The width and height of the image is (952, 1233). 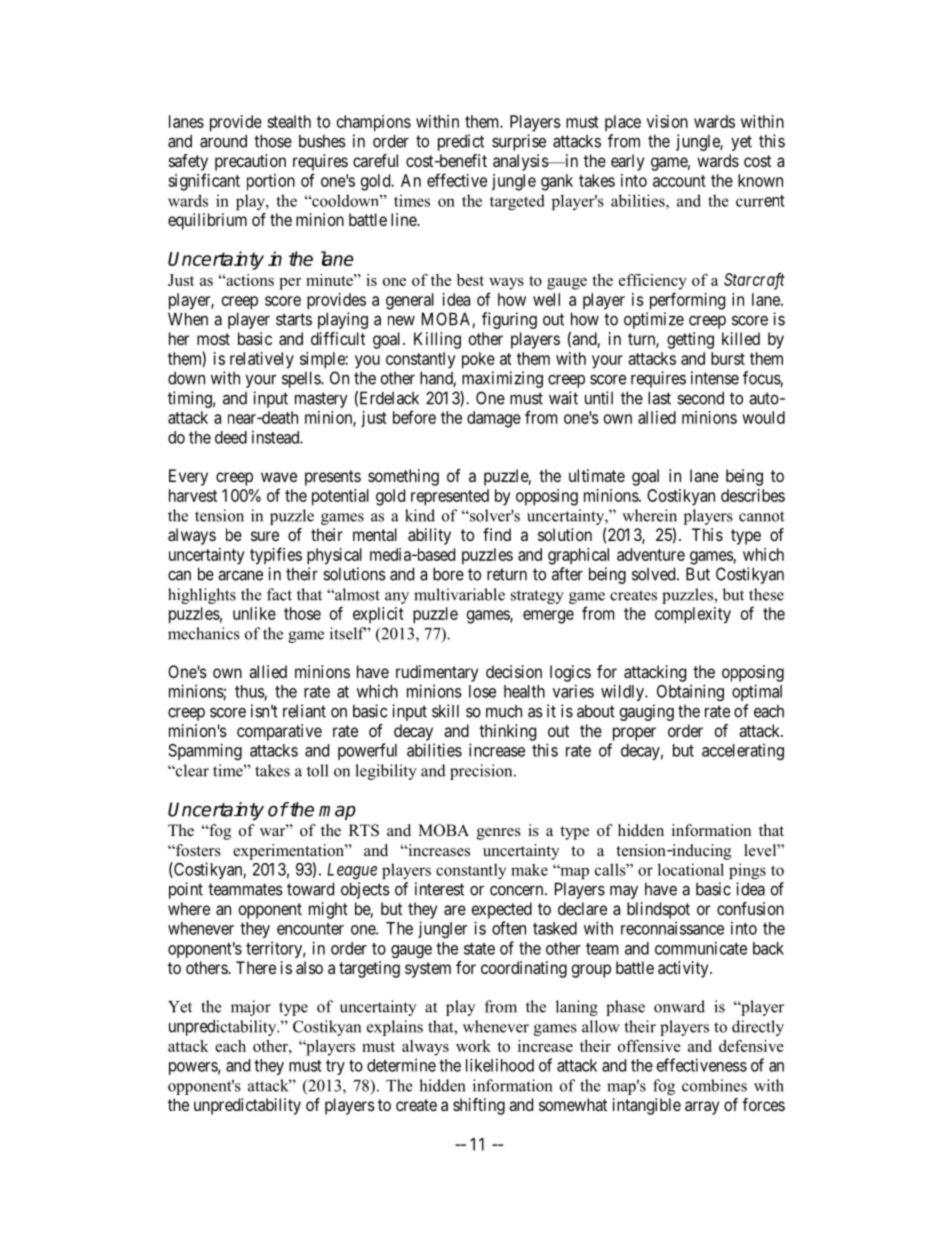 What do you see at coordinates (519, 142) in the image?
I see `surprise` at bounding box center [519, 142].
